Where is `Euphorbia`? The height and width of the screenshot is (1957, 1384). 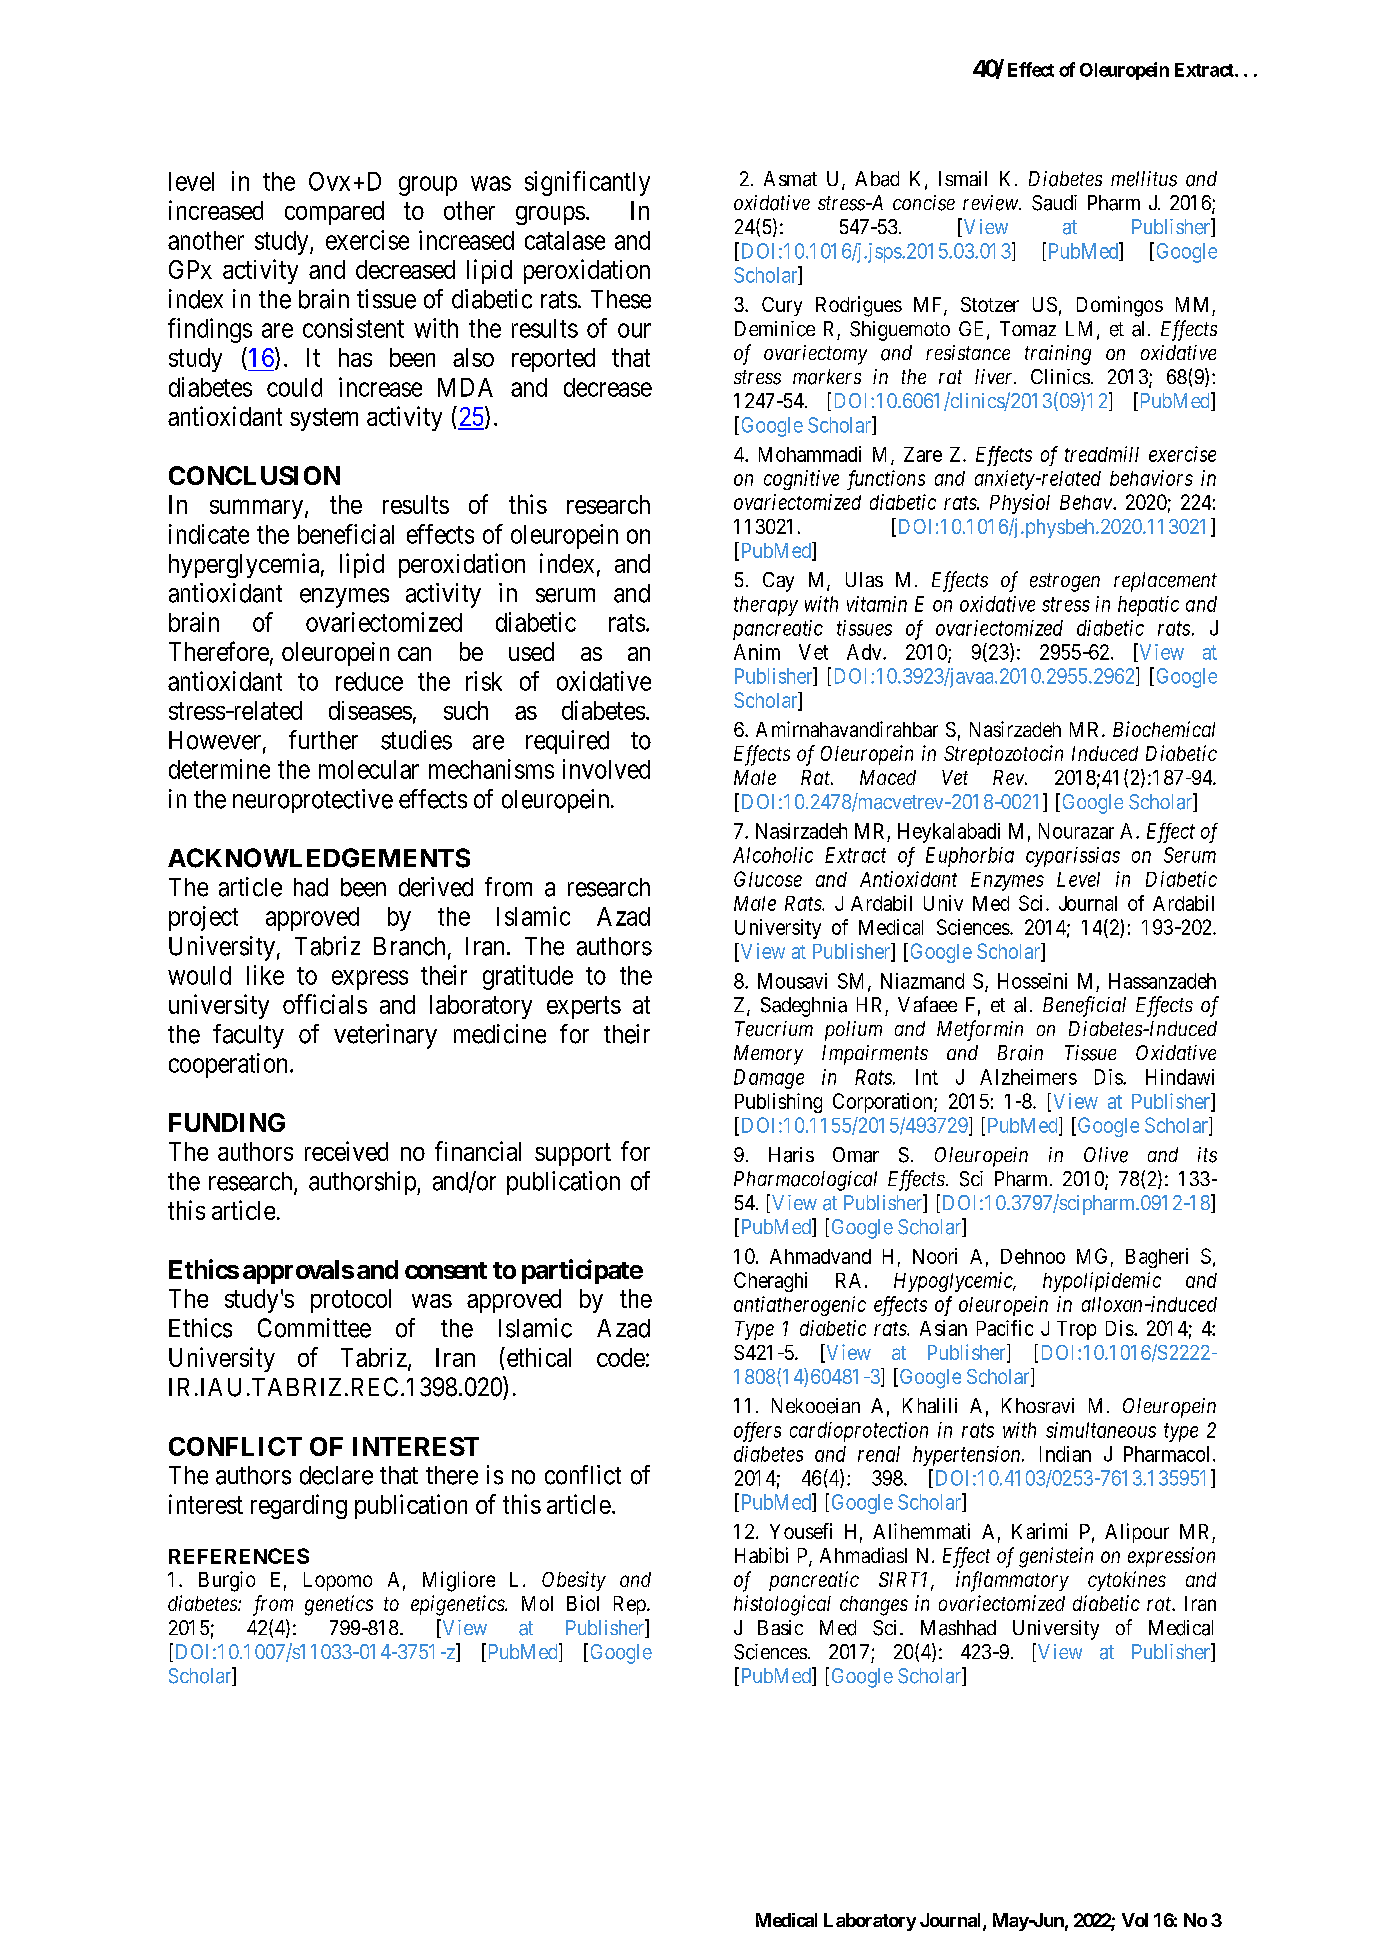 Euphorbia is located at coordinates (970, 857).
